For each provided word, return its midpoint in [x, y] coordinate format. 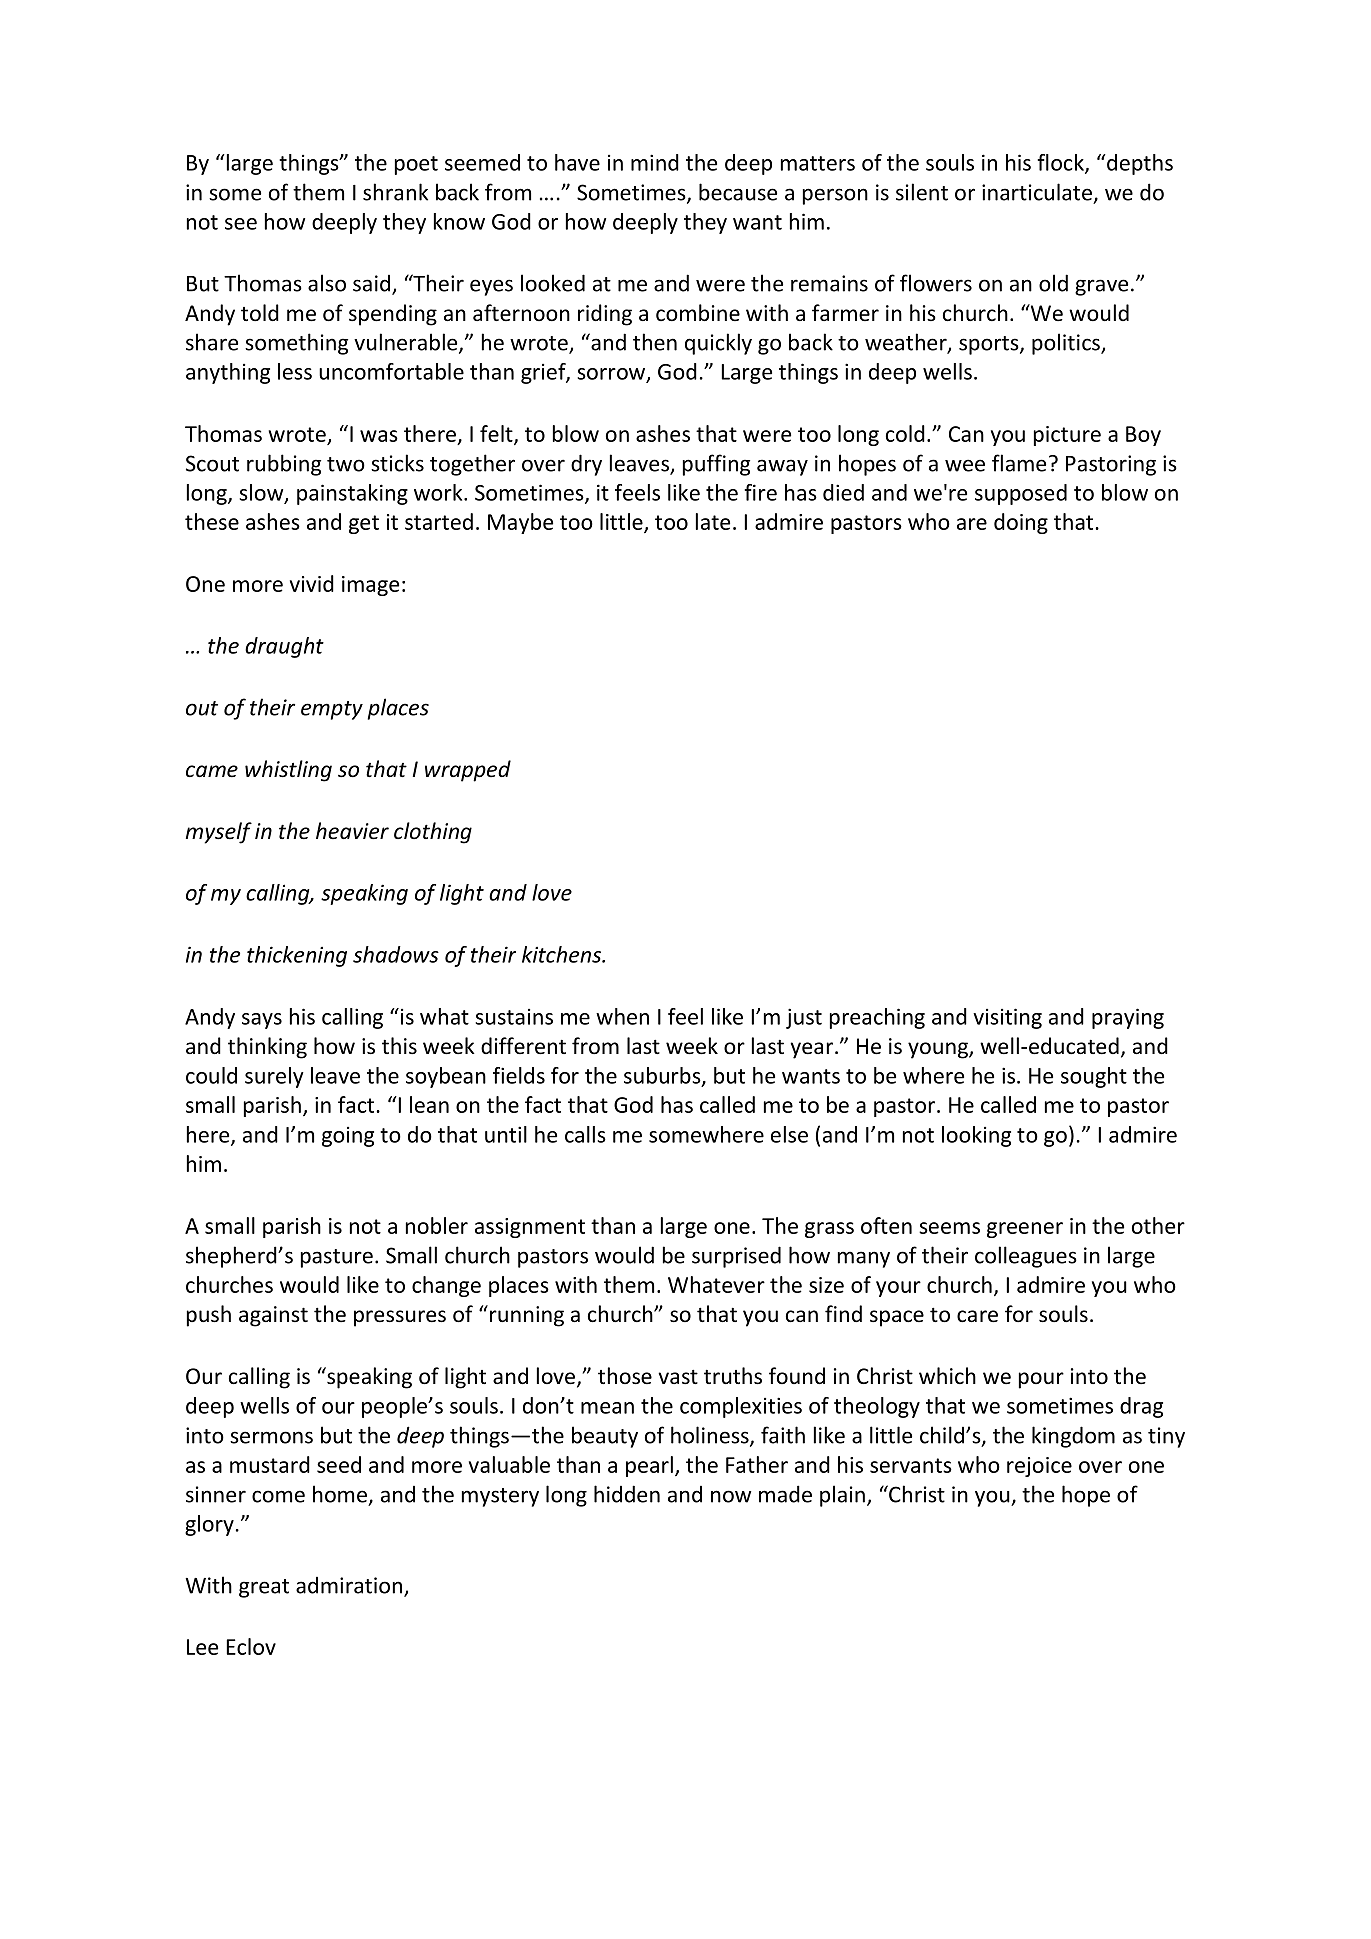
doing [1021, 523]
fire [760, 492]
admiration [350, 1586]
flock [1061, 163]
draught [284, 647]
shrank [395, 192]
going [348, 1137]
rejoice [1039, 1467]
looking [976, 1136]
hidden [627, 1494]
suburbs [663, 1076]
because [738, 192]
